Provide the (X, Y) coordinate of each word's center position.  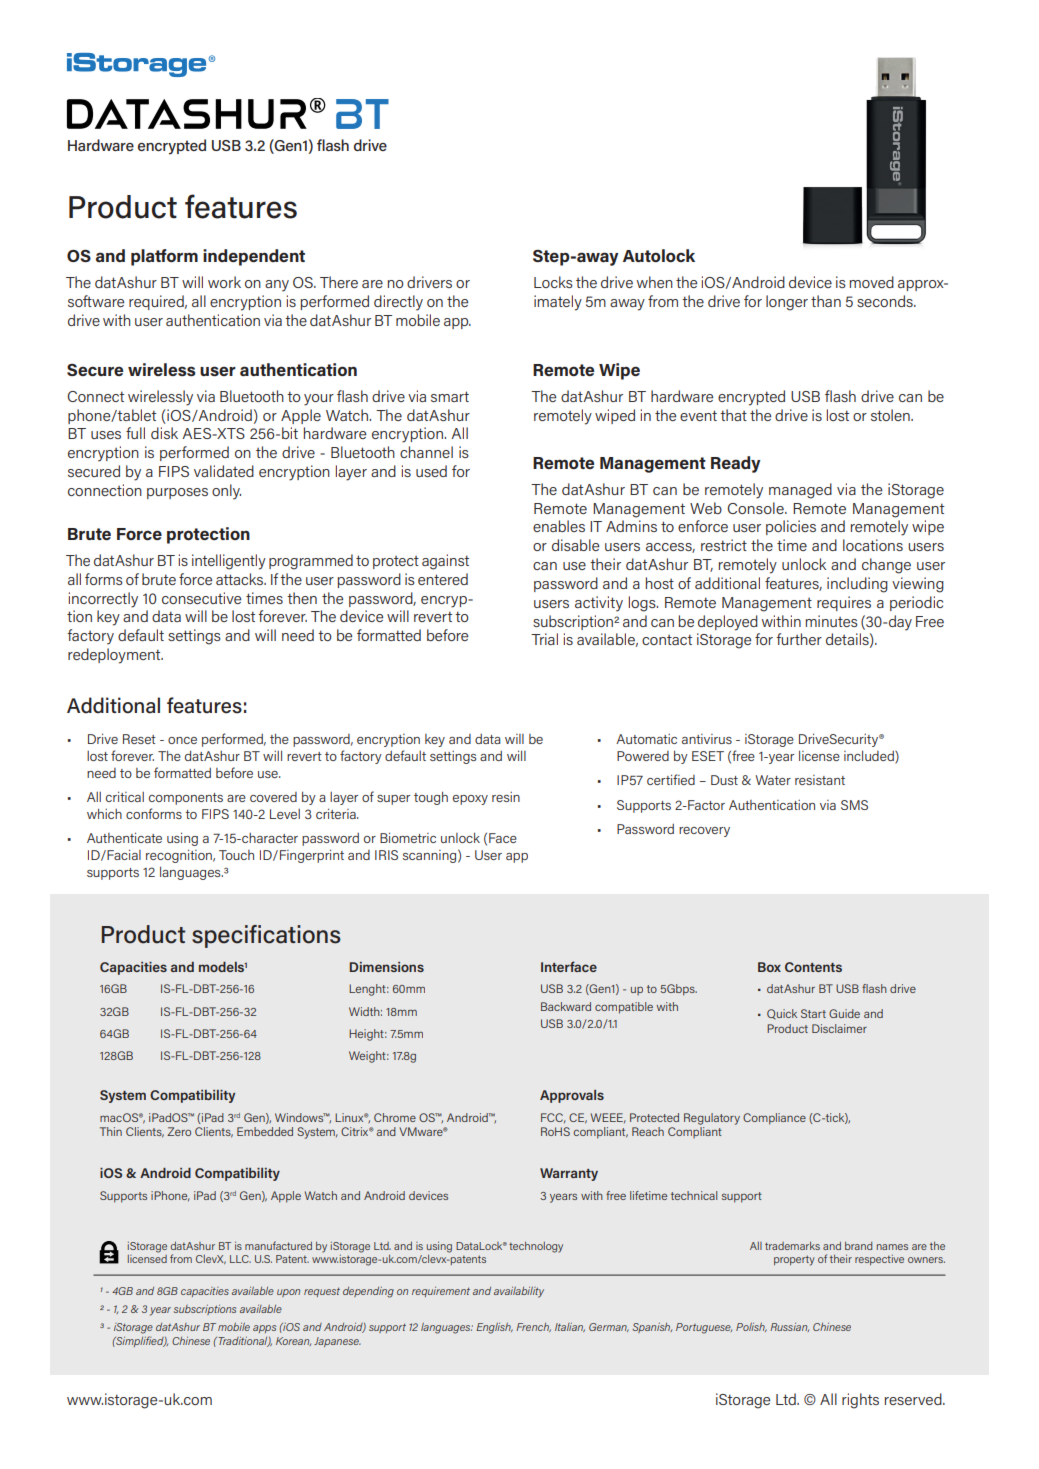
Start (813, 1013)
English (494, 1328)
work (224, 282)
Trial (544, 639)
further (799, 639)
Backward (566, 1006)
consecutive (201, 598)
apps (264, 1329)
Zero (179, 1131)
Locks (553, 282)
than (826, 301)
